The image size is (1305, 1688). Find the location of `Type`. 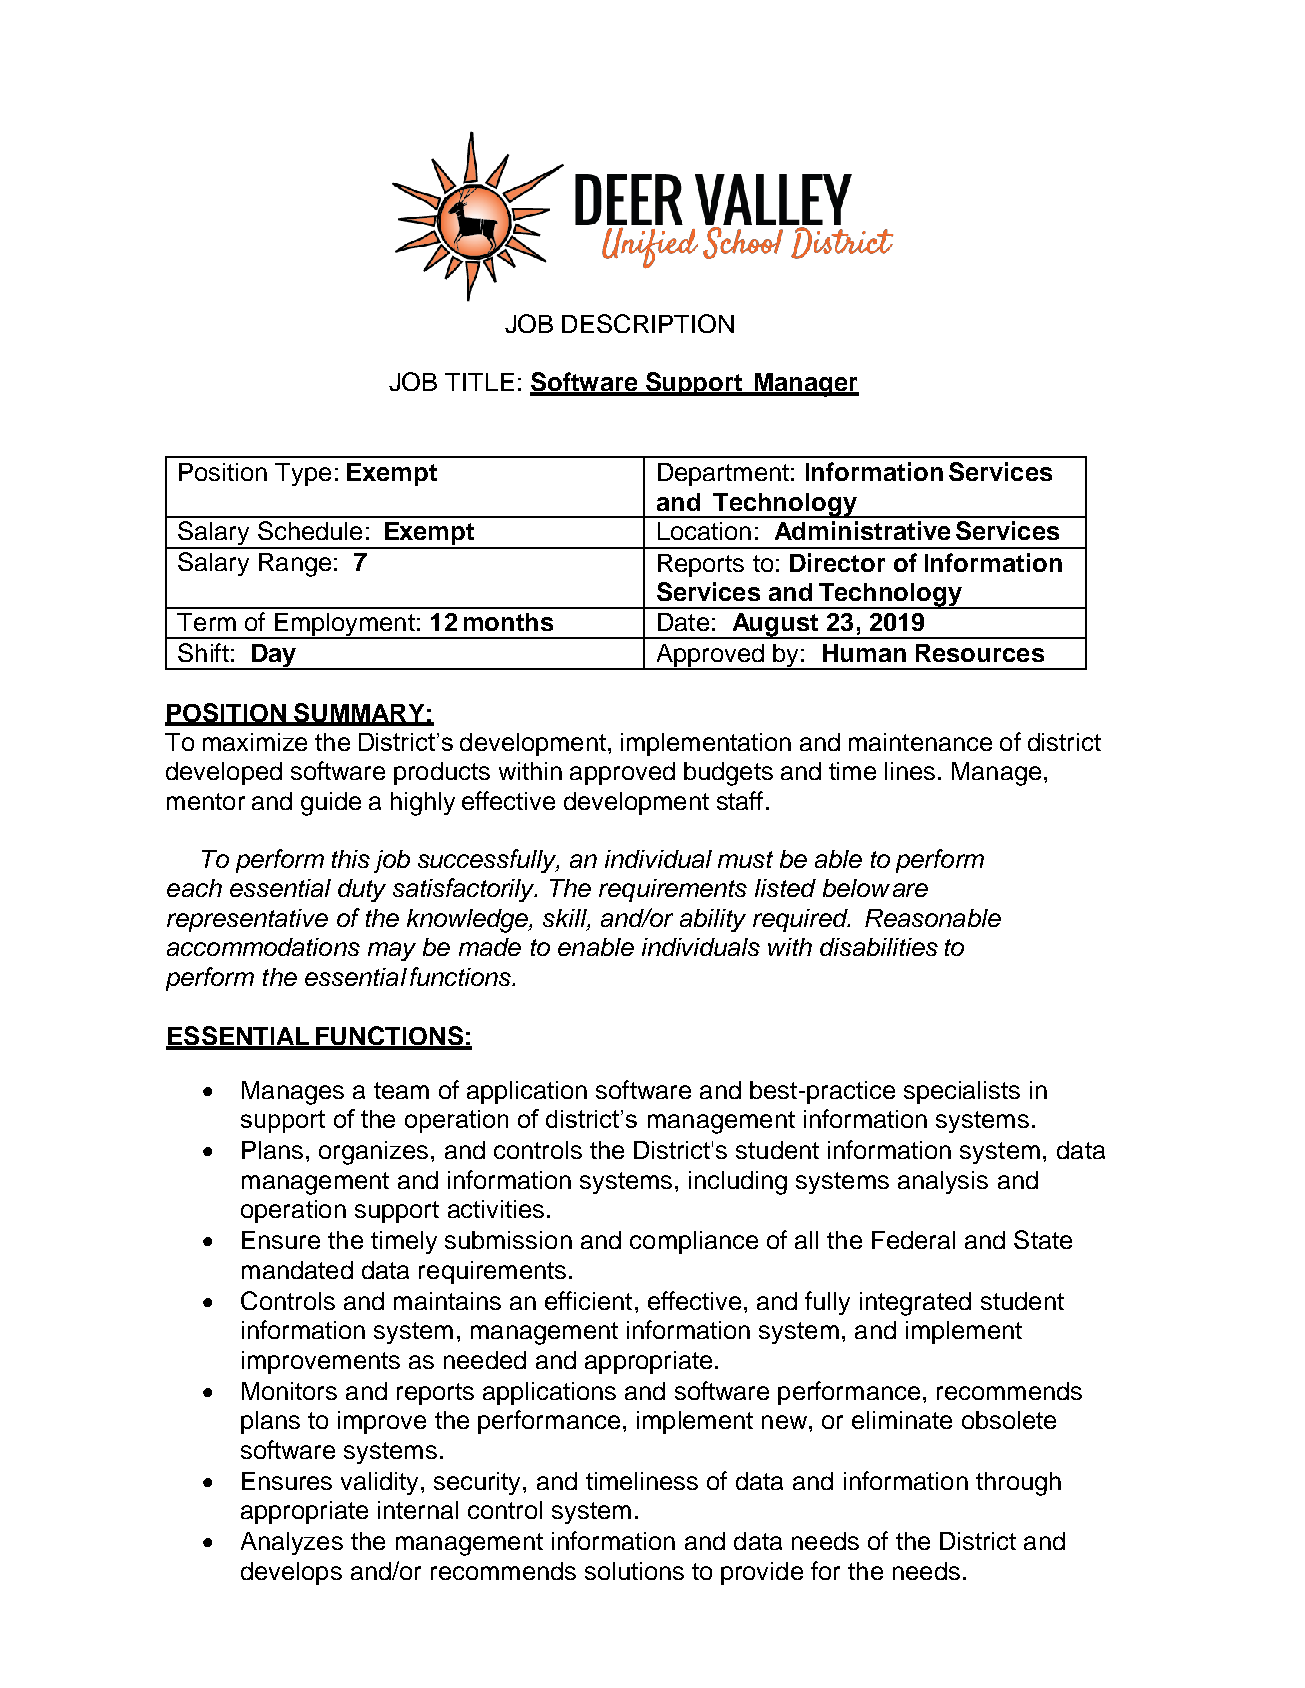

Type is located at coordinates (303, 474).
